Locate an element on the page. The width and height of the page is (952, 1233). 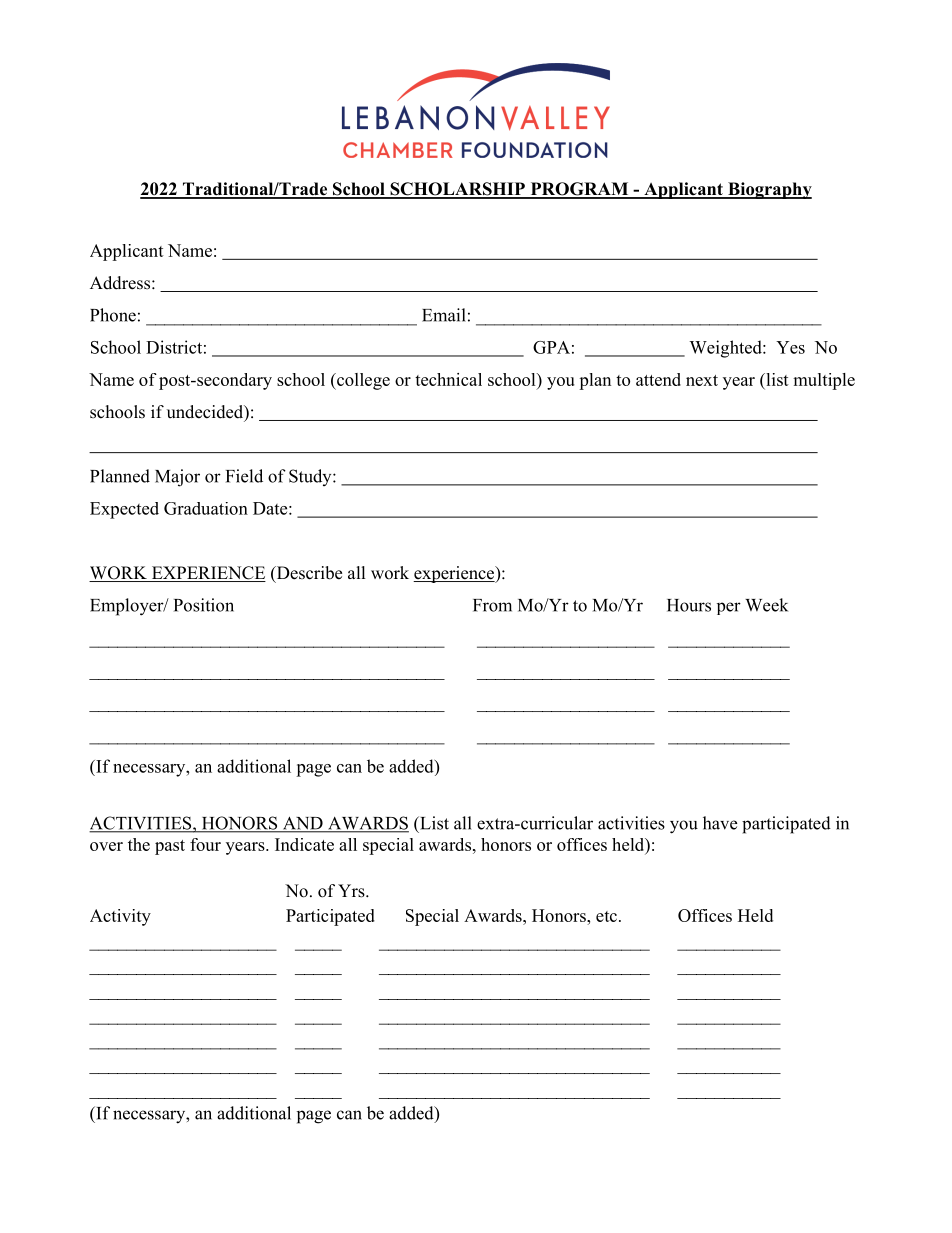
Week is located at coordinates (766, 605).
